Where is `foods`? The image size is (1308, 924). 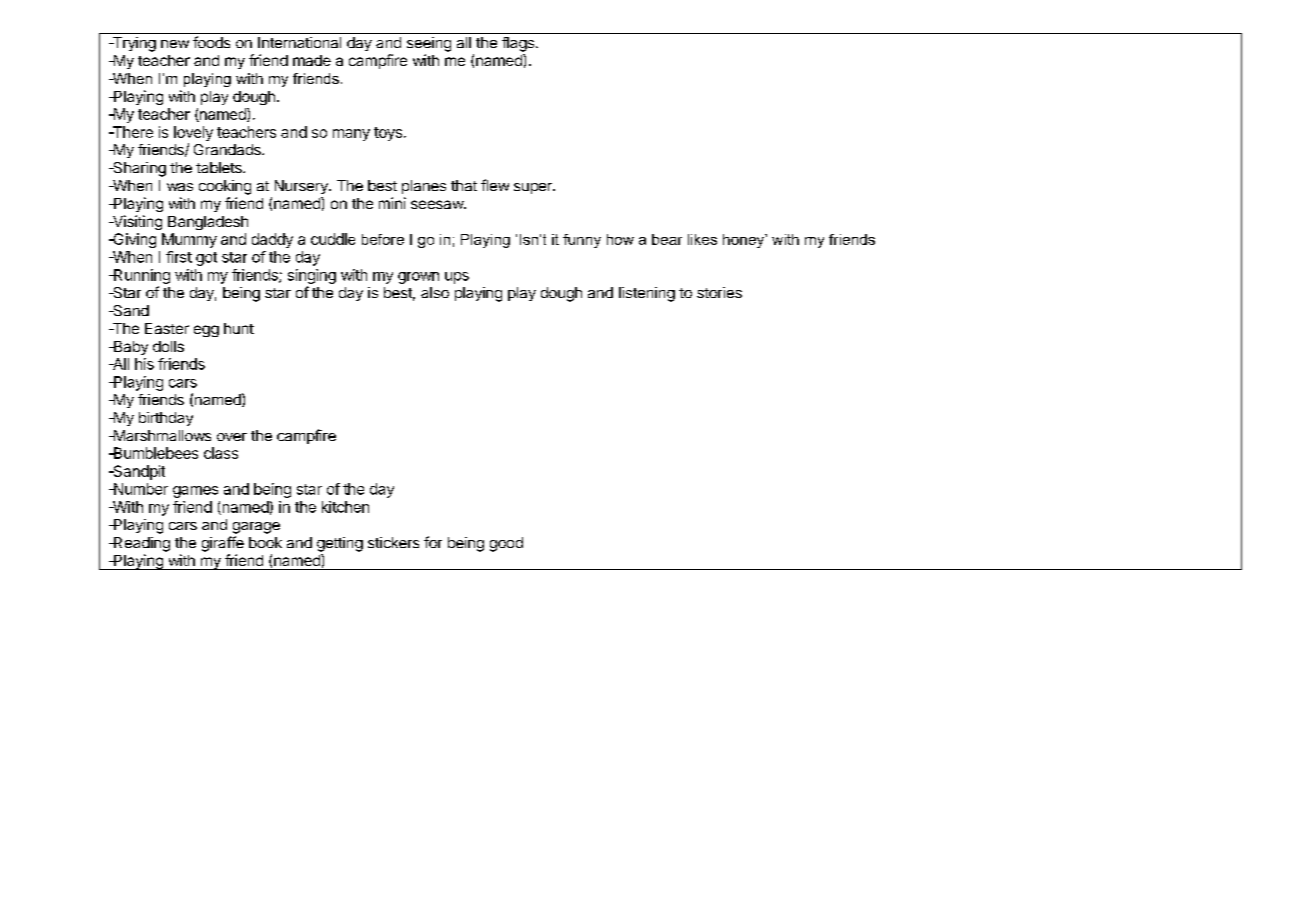
foods is located at coordinates (211, 42).
